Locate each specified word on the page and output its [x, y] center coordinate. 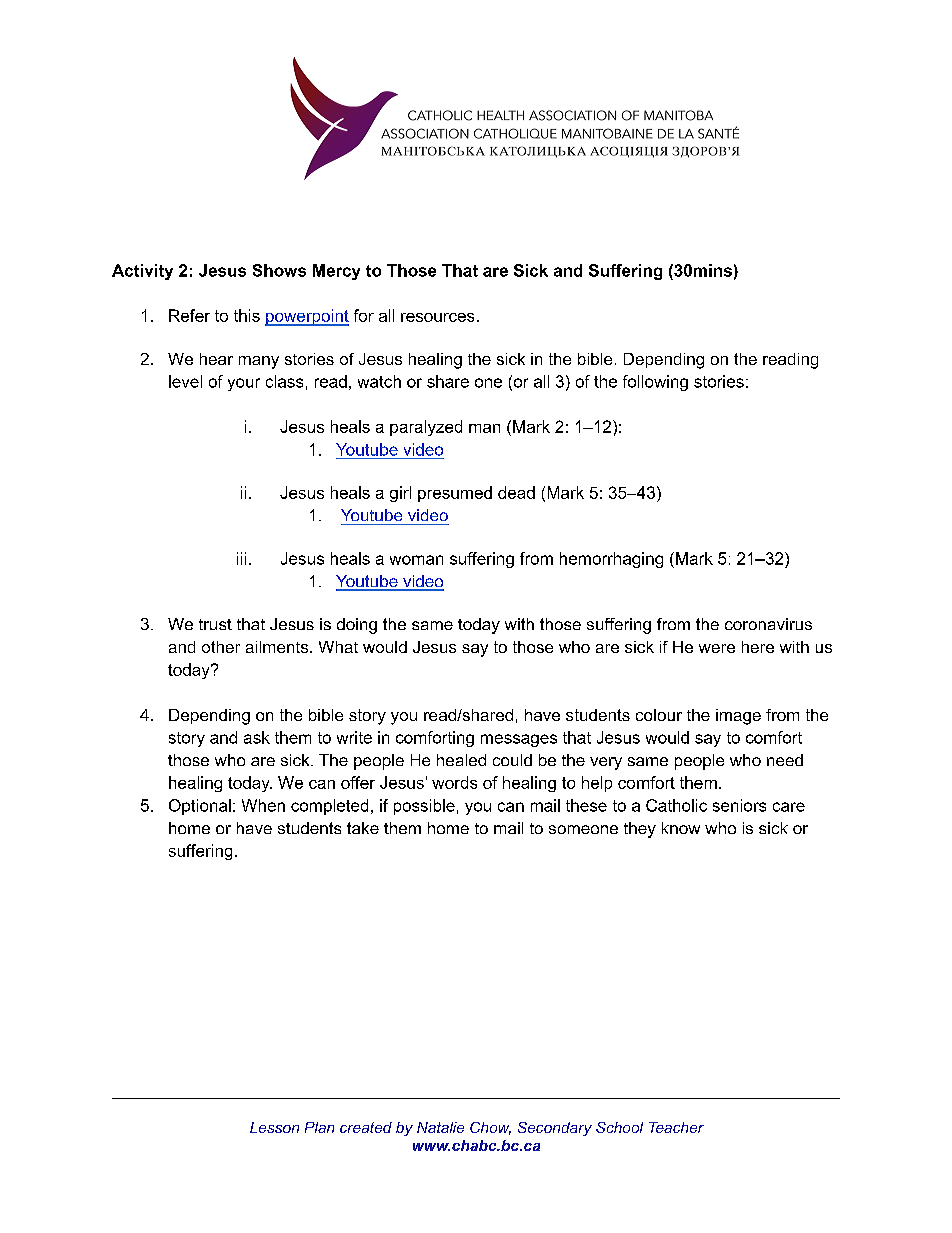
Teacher [676, 1127]
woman [416, 560]
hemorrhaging [611, 560]
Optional [200, 807]
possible [424, 807]
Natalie [440, 1127]
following [655, 383]
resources [437, 317]
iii [241, 558]
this [247, 315]
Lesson [274, 1127]
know [681, 828]
